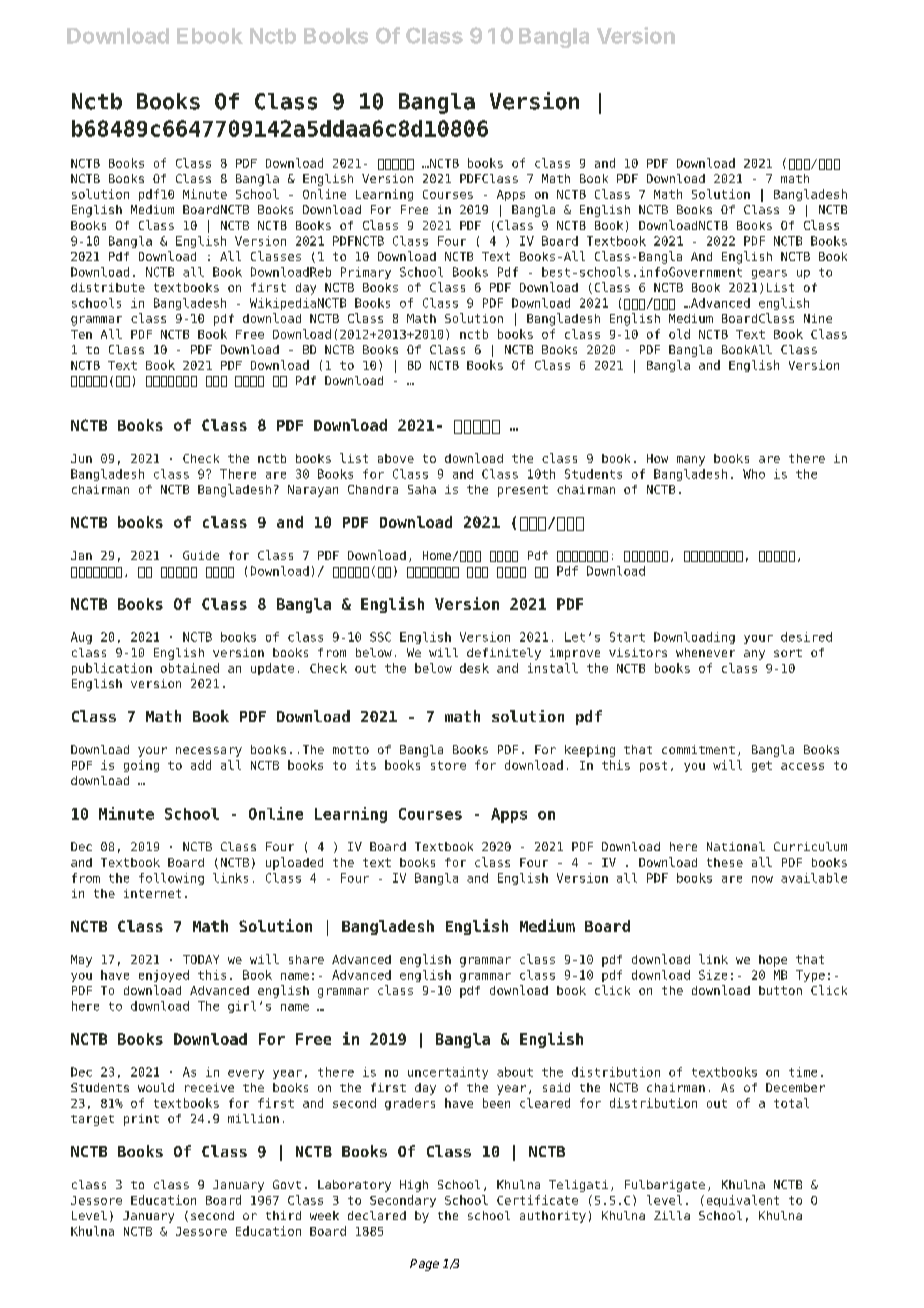  What do you see at coordinates (306, 959) in the document?
I see `share` at bounding box center [306, 959].
